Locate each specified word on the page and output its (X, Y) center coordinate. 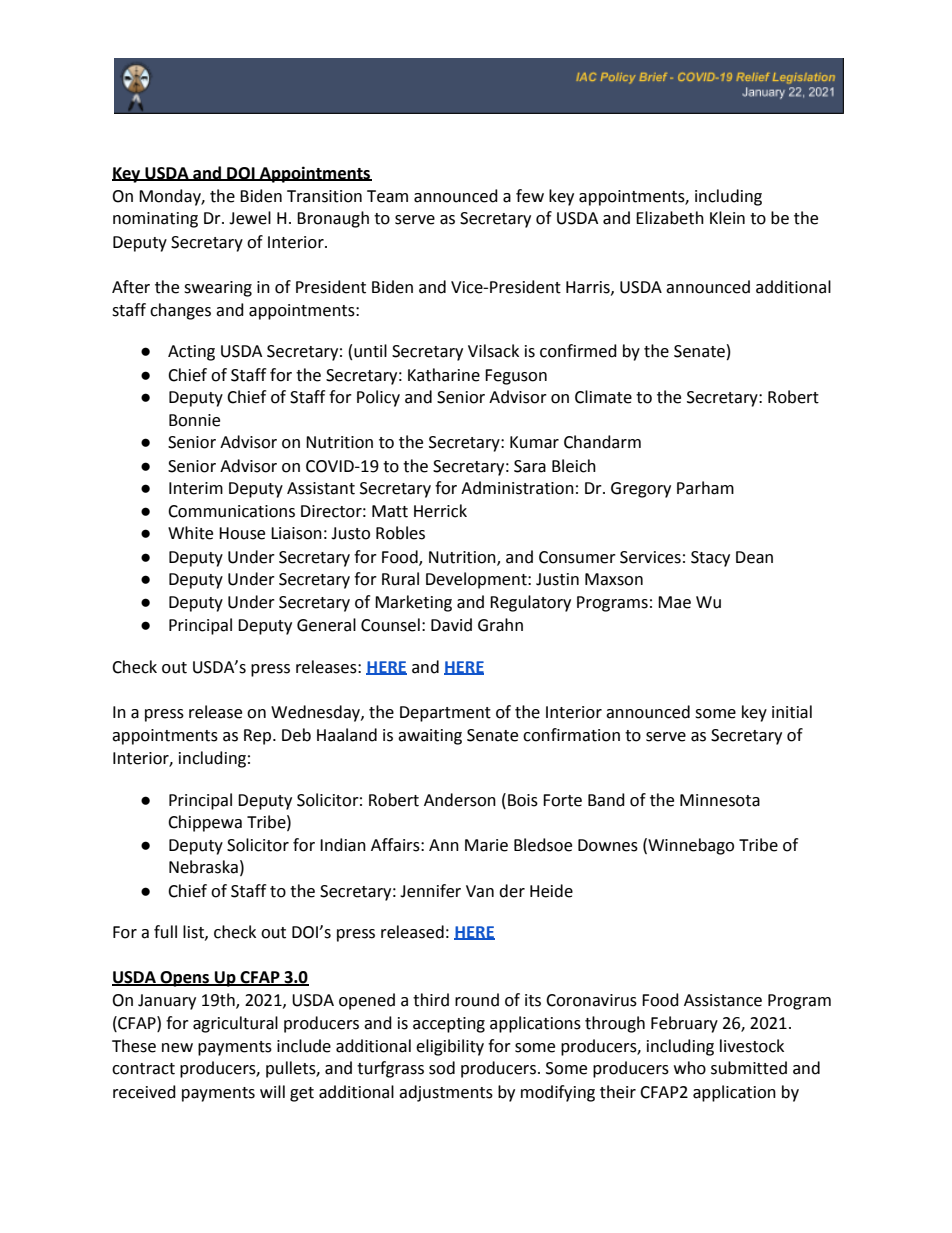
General (326, 625)
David (451, 625)
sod (442, 1068)
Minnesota (720, 800)
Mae (674, 602)
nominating (155, 220)
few (530, 196)
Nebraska (203, 867)
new (177, 1048)
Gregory (641, 490)
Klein (727, 218)
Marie (486, 845)
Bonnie (194, 420)
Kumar (534, 442)
